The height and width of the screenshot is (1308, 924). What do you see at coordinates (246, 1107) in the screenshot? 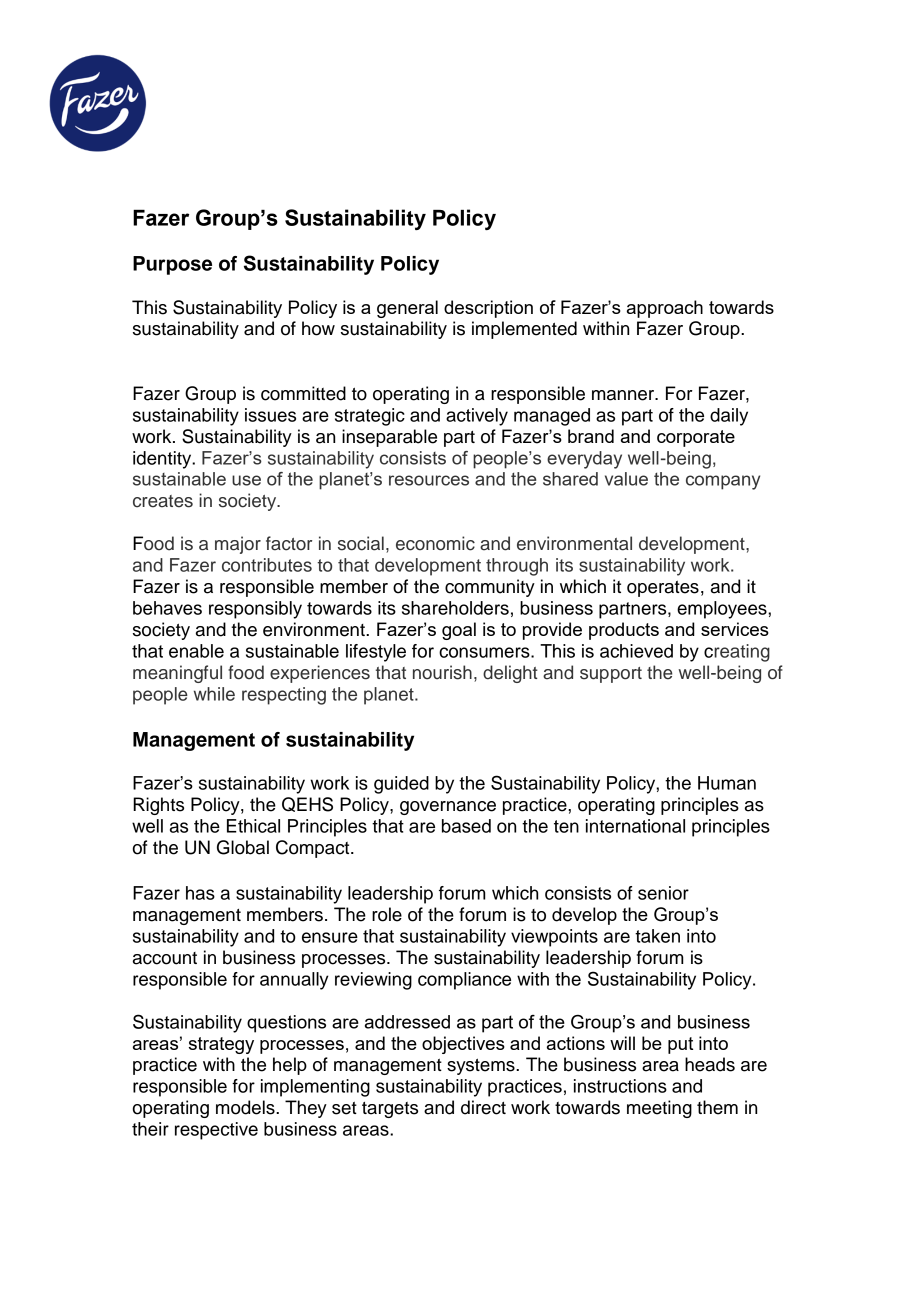
I see `models` at bounding box center [246, 1107].
